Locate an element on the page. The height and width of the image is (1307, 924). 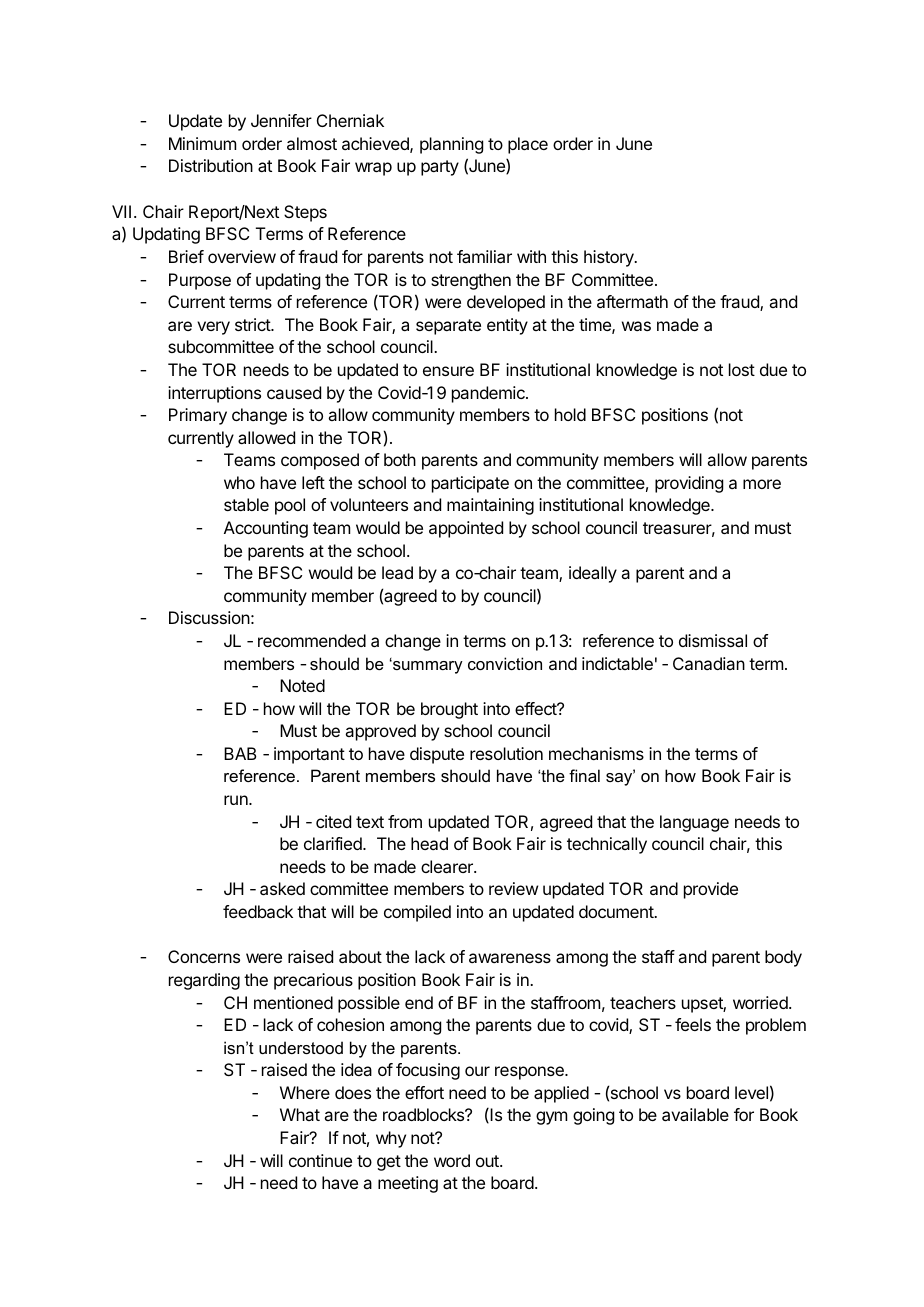
lost is located at coordinates (742, 369).
